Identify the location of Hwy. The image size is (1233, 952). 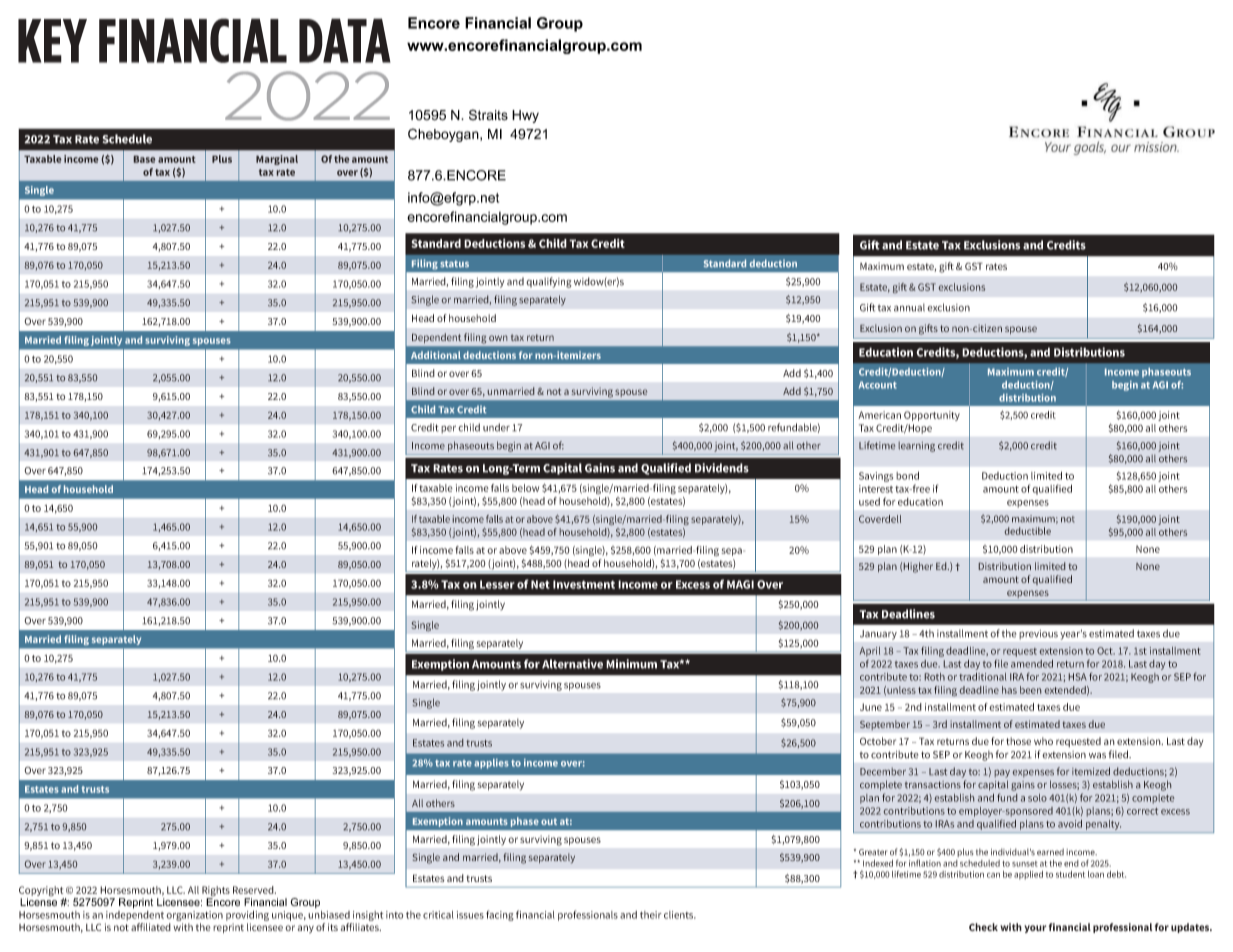
(525, 116).
